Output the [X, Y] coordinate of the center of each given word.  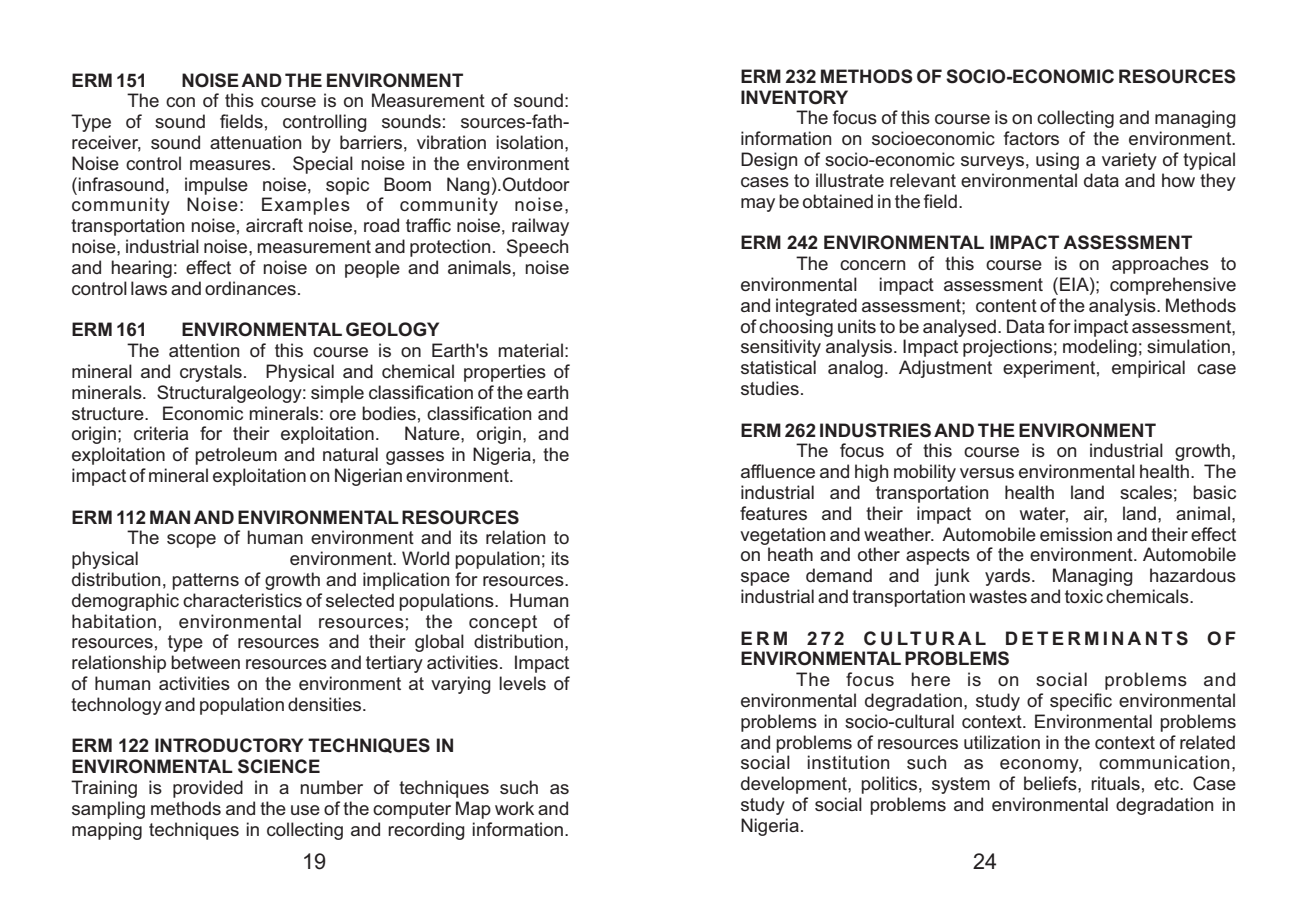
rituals [1115, 783]
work [514, 808]
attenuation [255, 142]
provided [208, 789]
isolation [529, 142]
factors [1031, 138]
